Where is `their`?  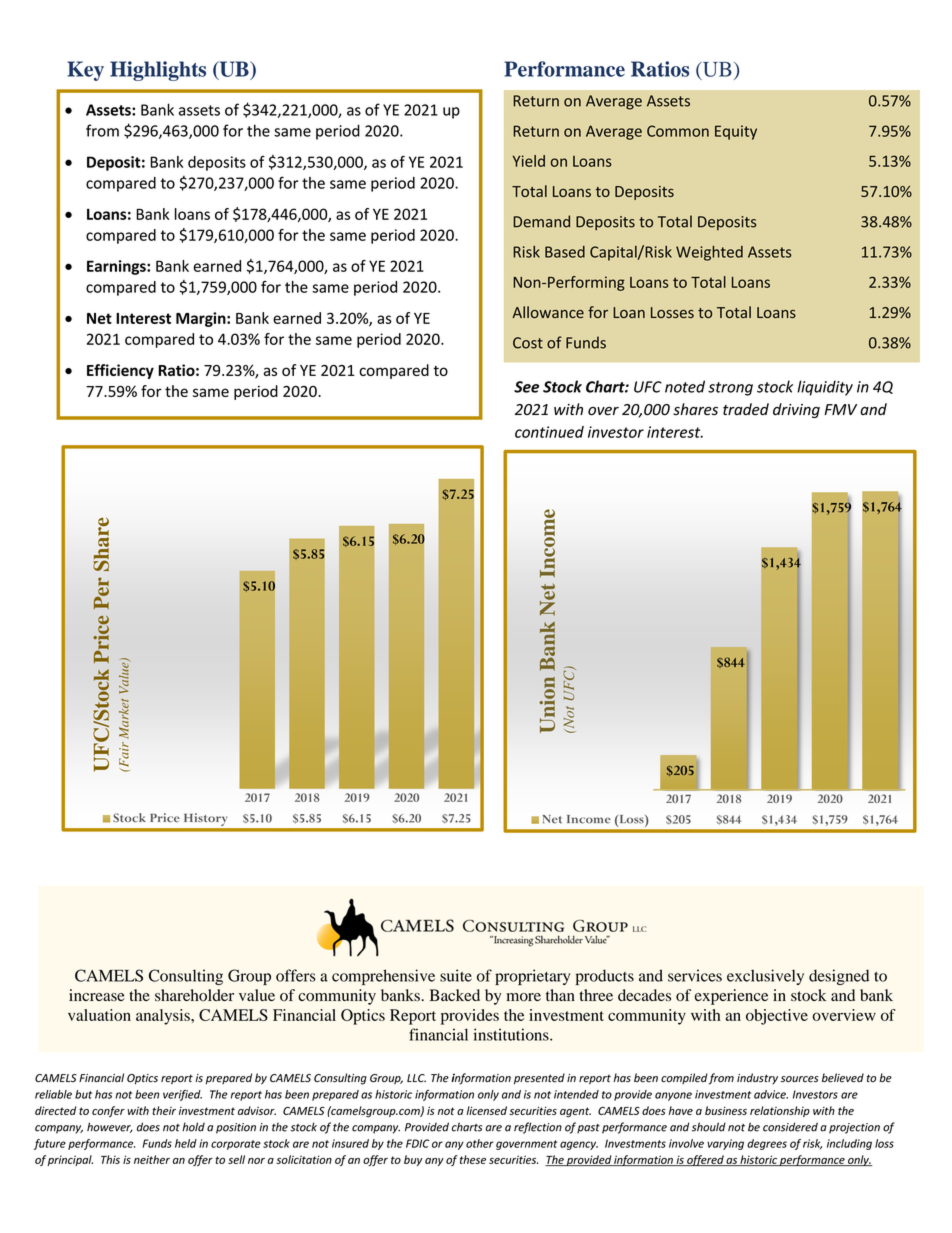
their is located at coordinates (164, 1110).
